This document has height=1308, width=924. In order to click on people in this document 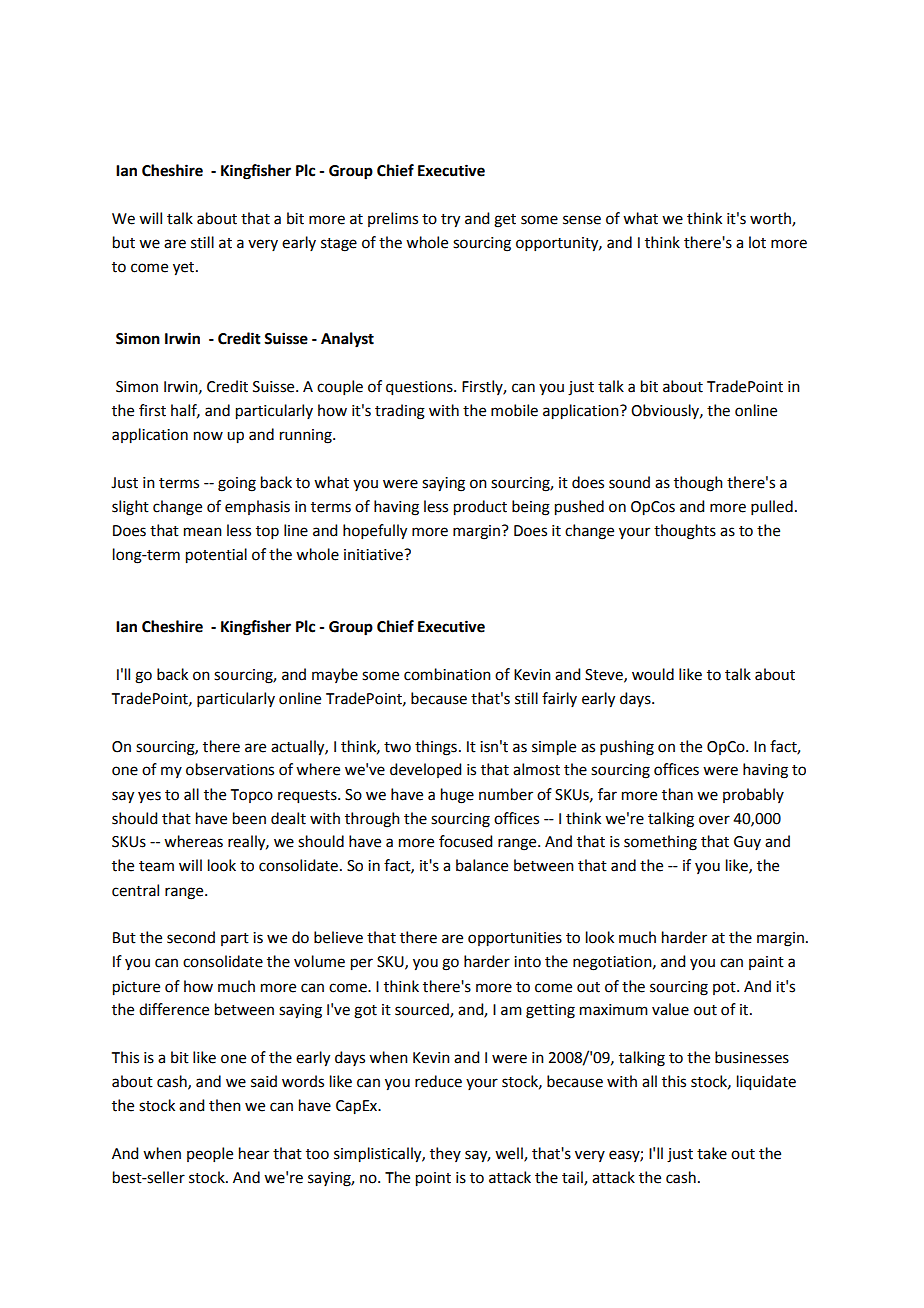, I will do `click(210, 1154)`.
